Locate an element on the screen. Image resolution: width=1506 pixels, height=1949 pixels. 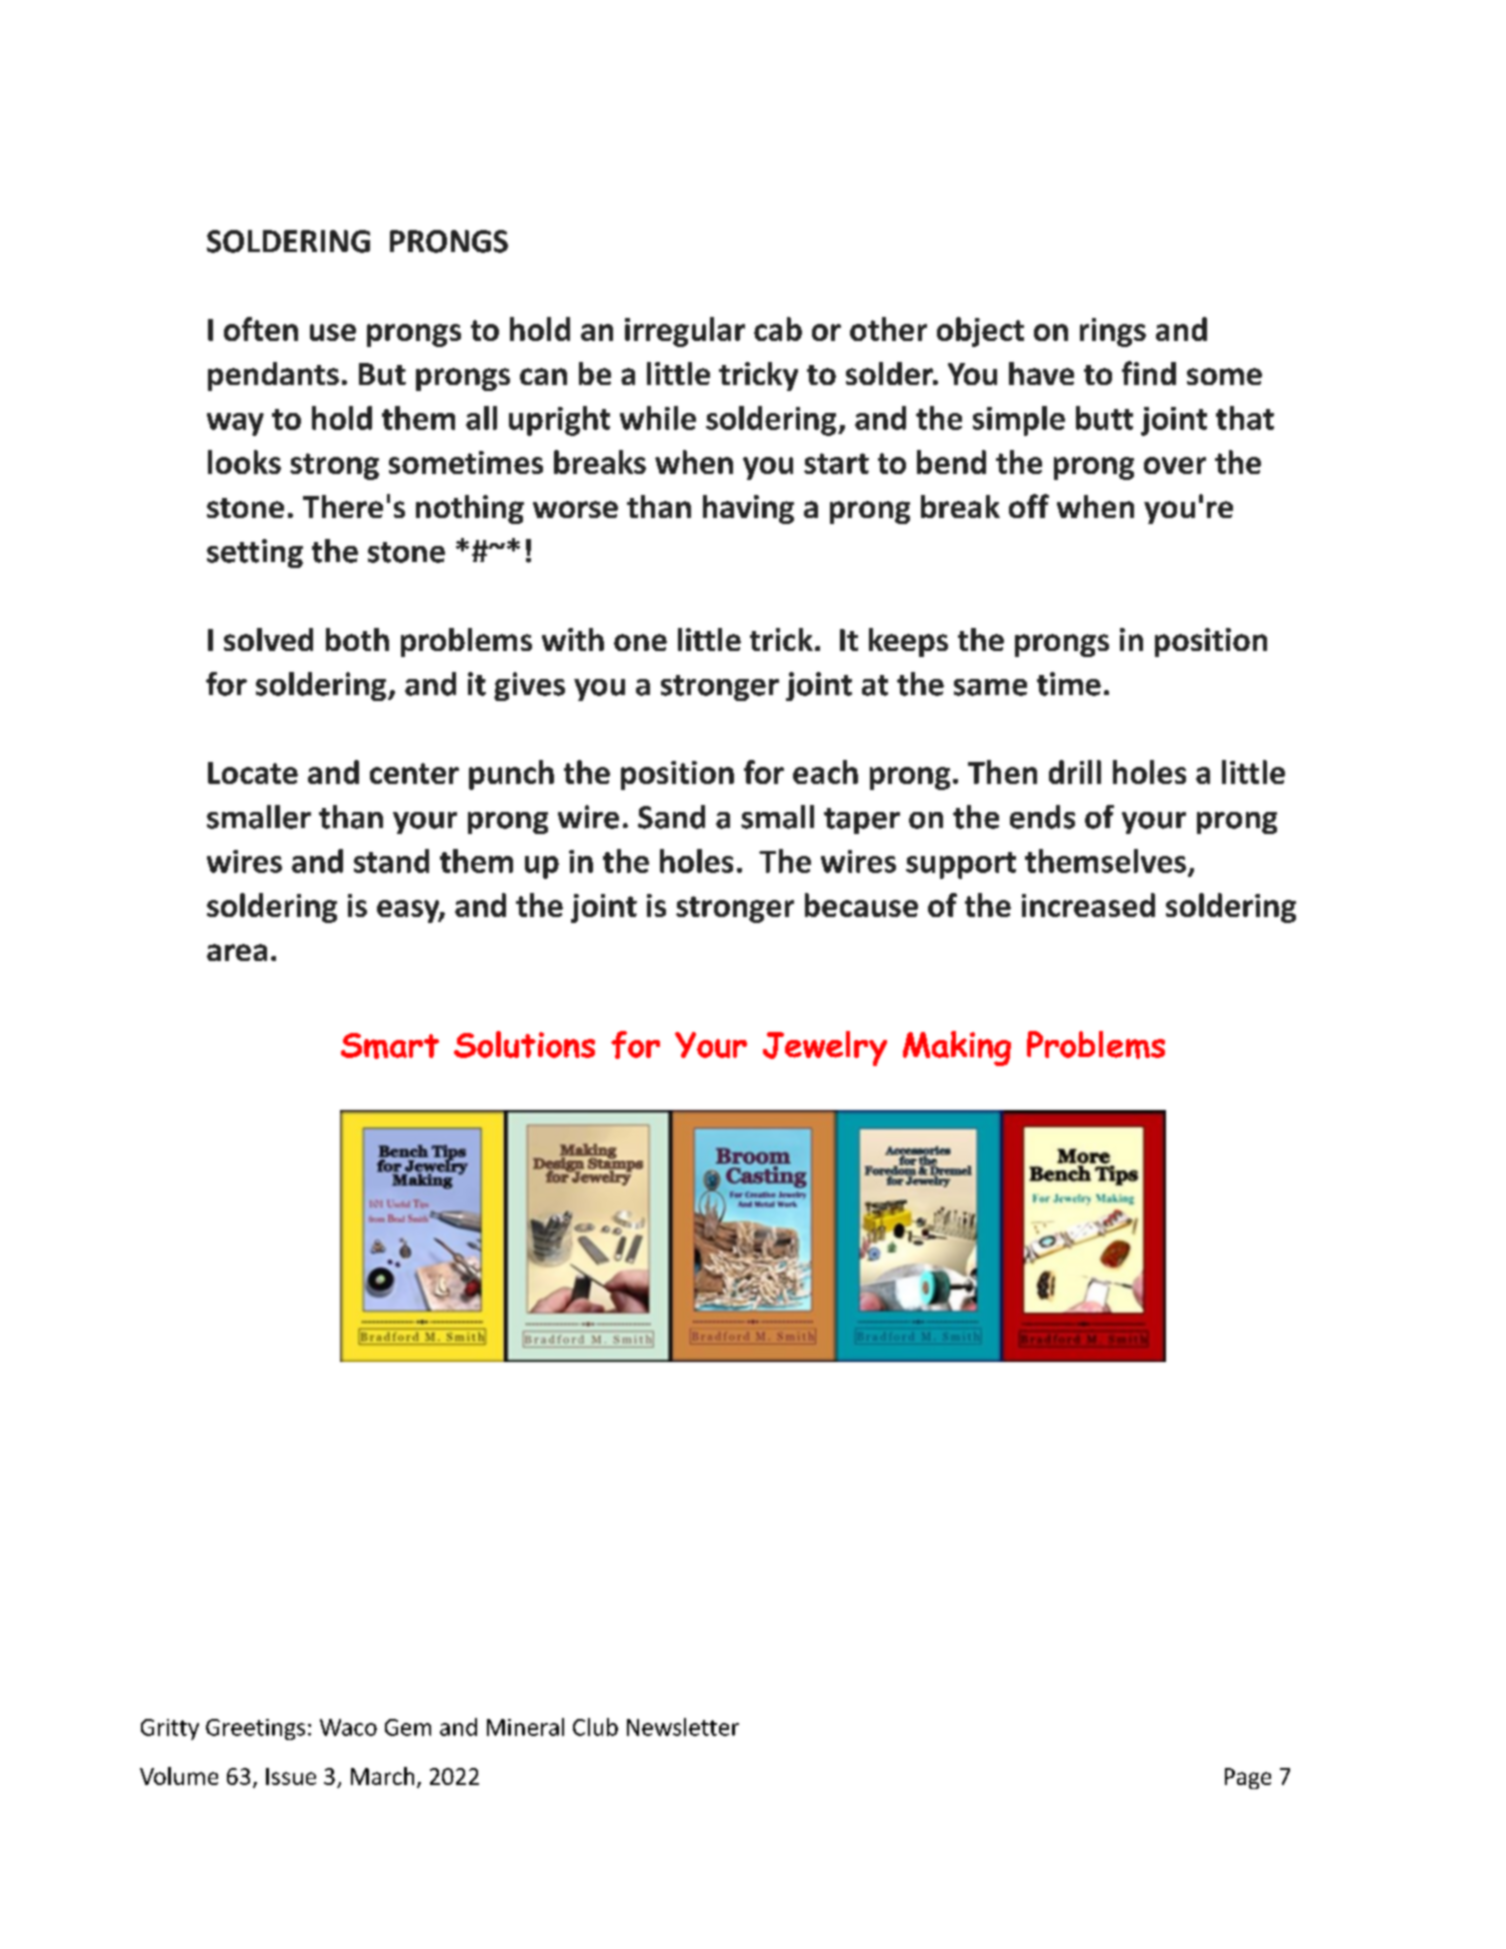
Smart is located at coordinates (390, 1046).
